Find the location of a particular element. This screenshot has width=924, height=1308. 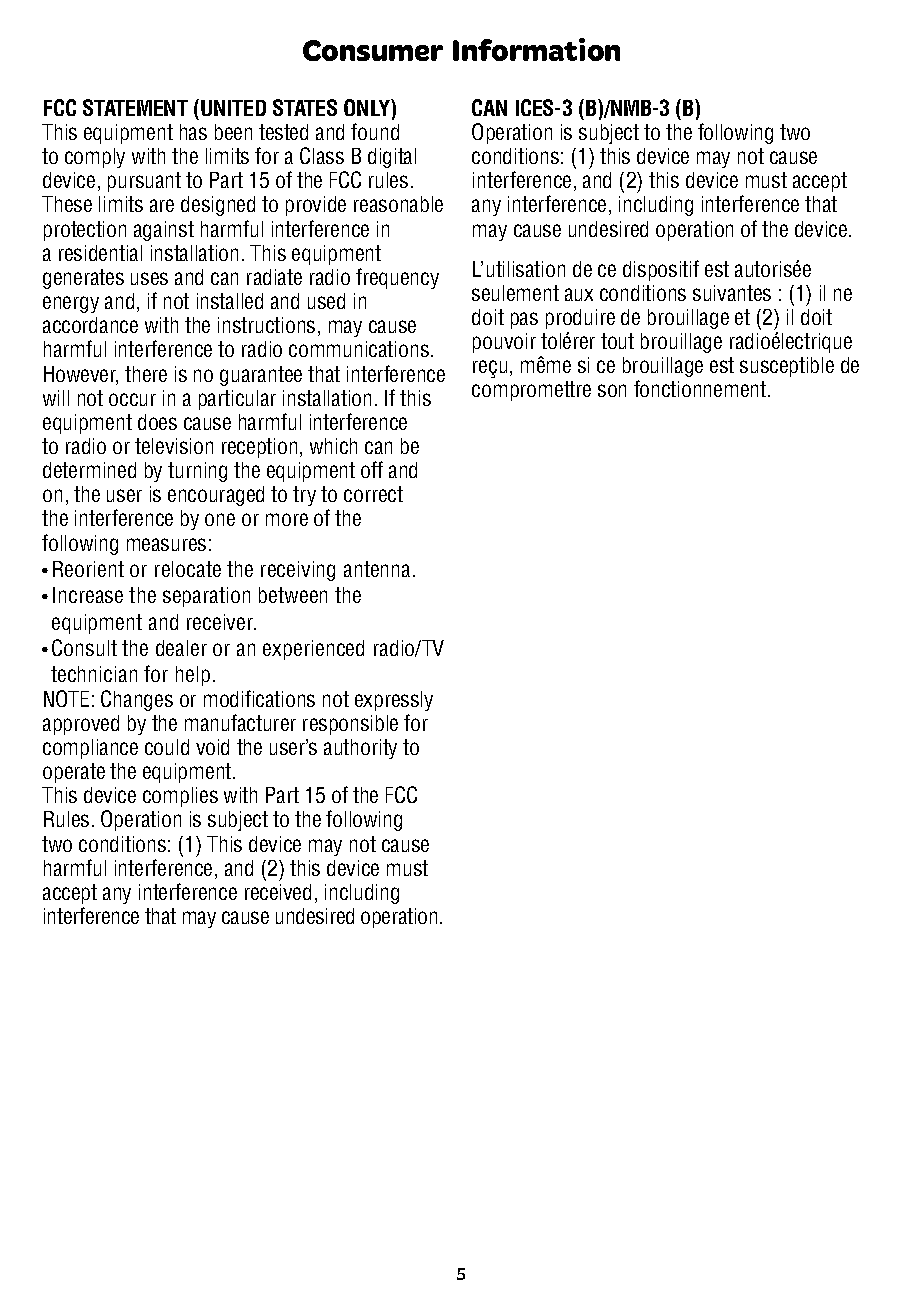

STATEMENT is located at coordinates (135, 107).
